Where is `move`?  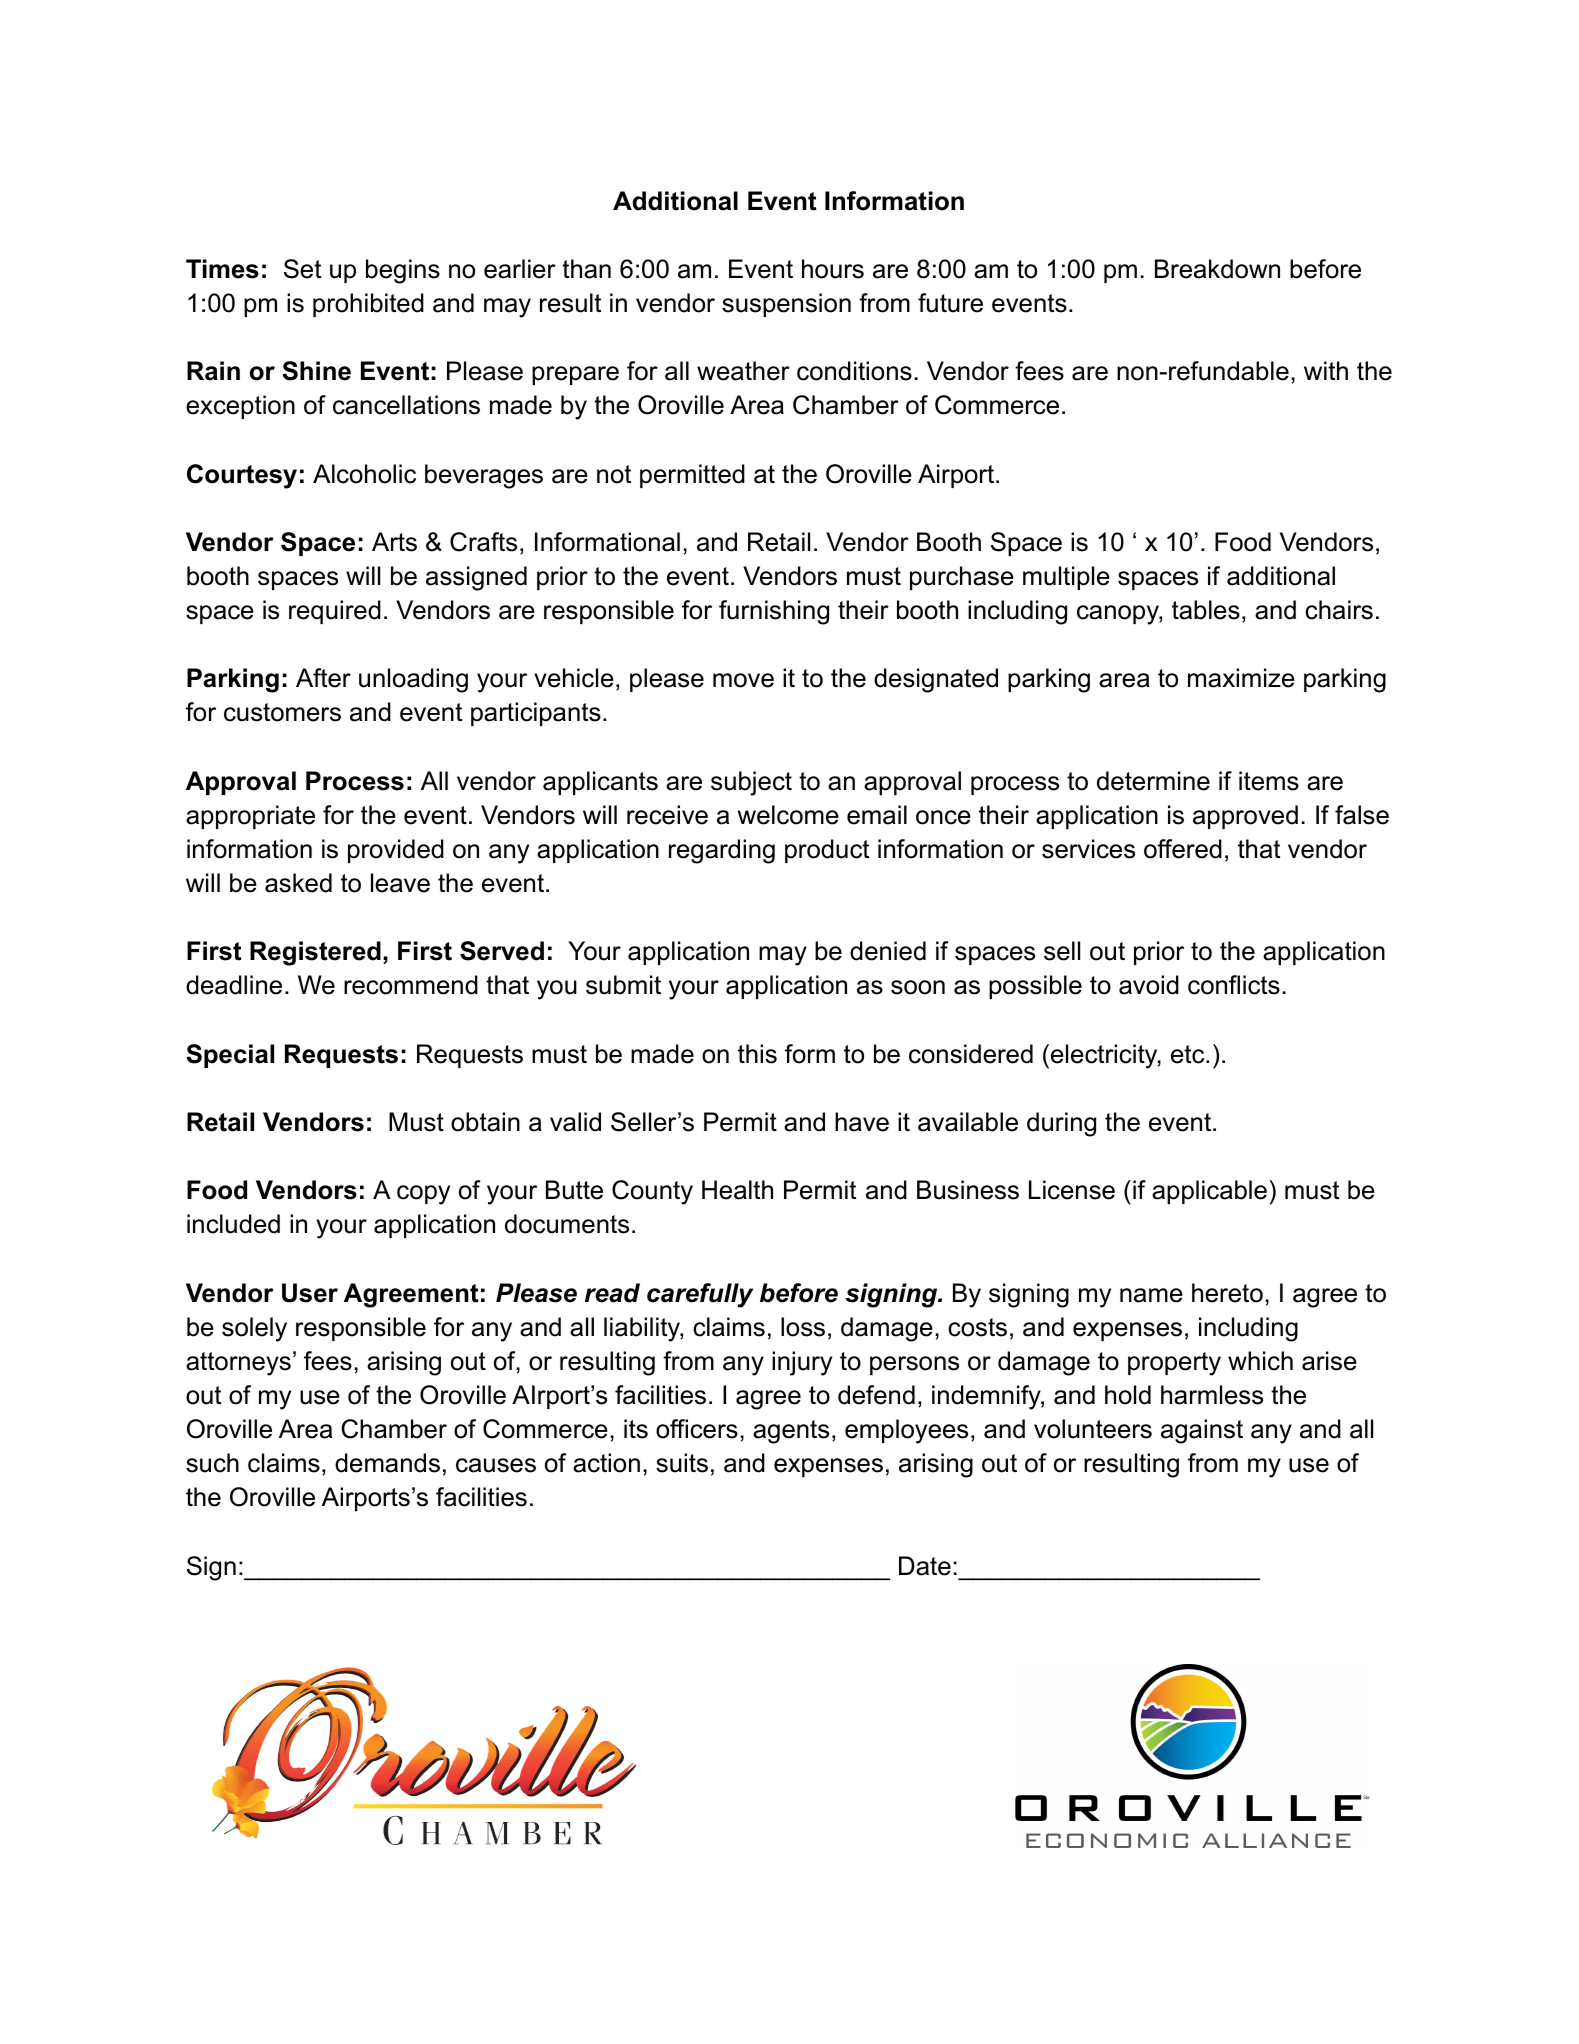
move is located at coordinates (743, 680).
